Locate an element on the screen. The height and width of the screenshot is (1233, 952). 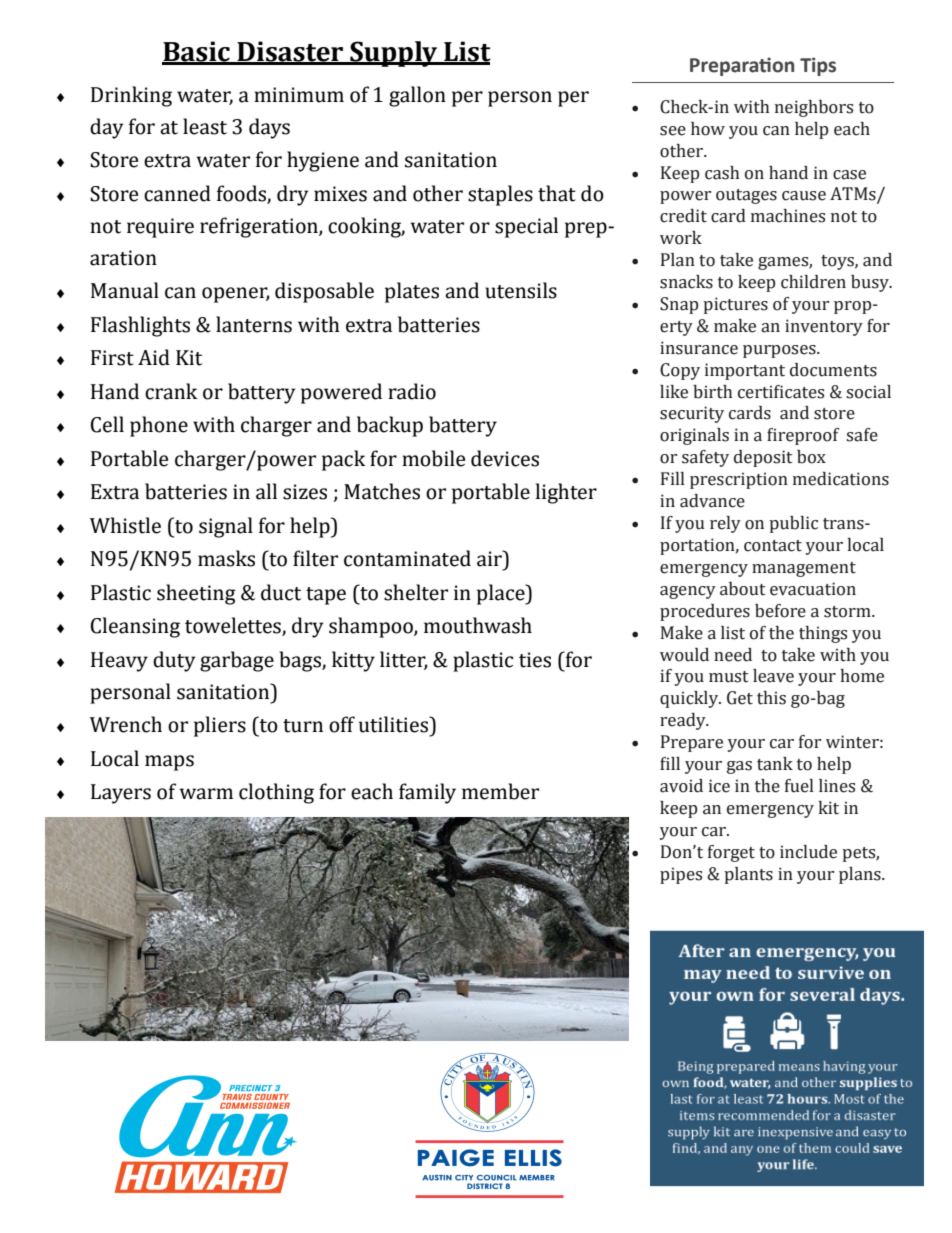
leave is located at coordinates (773, 676).
